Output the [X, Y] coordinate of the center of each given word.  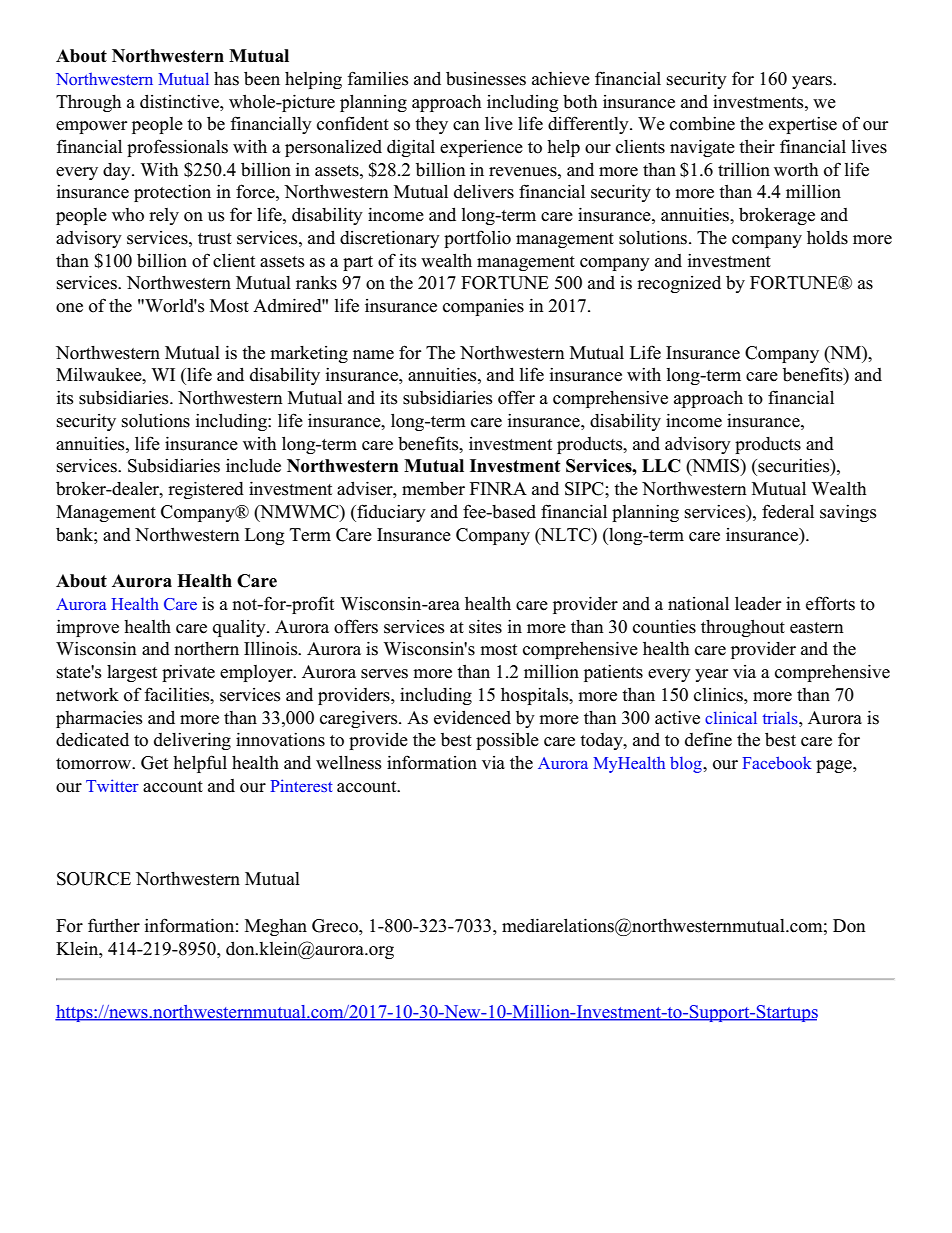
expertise [803, 125]
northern [206, 649]
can [466, 126]
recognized [679, 284]
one [69, 308]
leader [758, 603]
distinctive [180, 101]
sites [485, 626]
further [114, 925]
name [373, 355]
